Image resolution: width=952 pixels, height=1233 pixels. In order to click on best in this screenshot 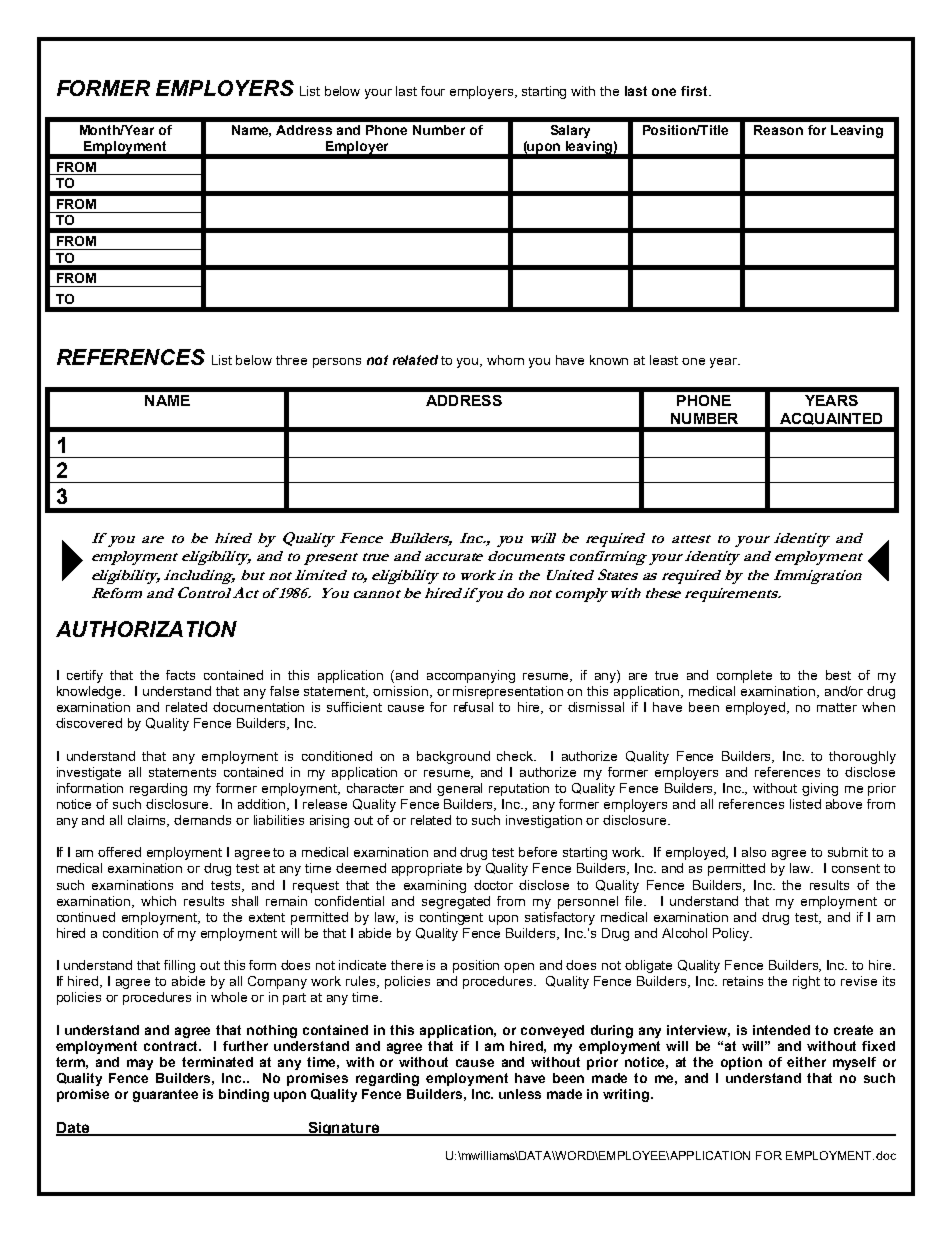, I will do `click(838, 675)`.
